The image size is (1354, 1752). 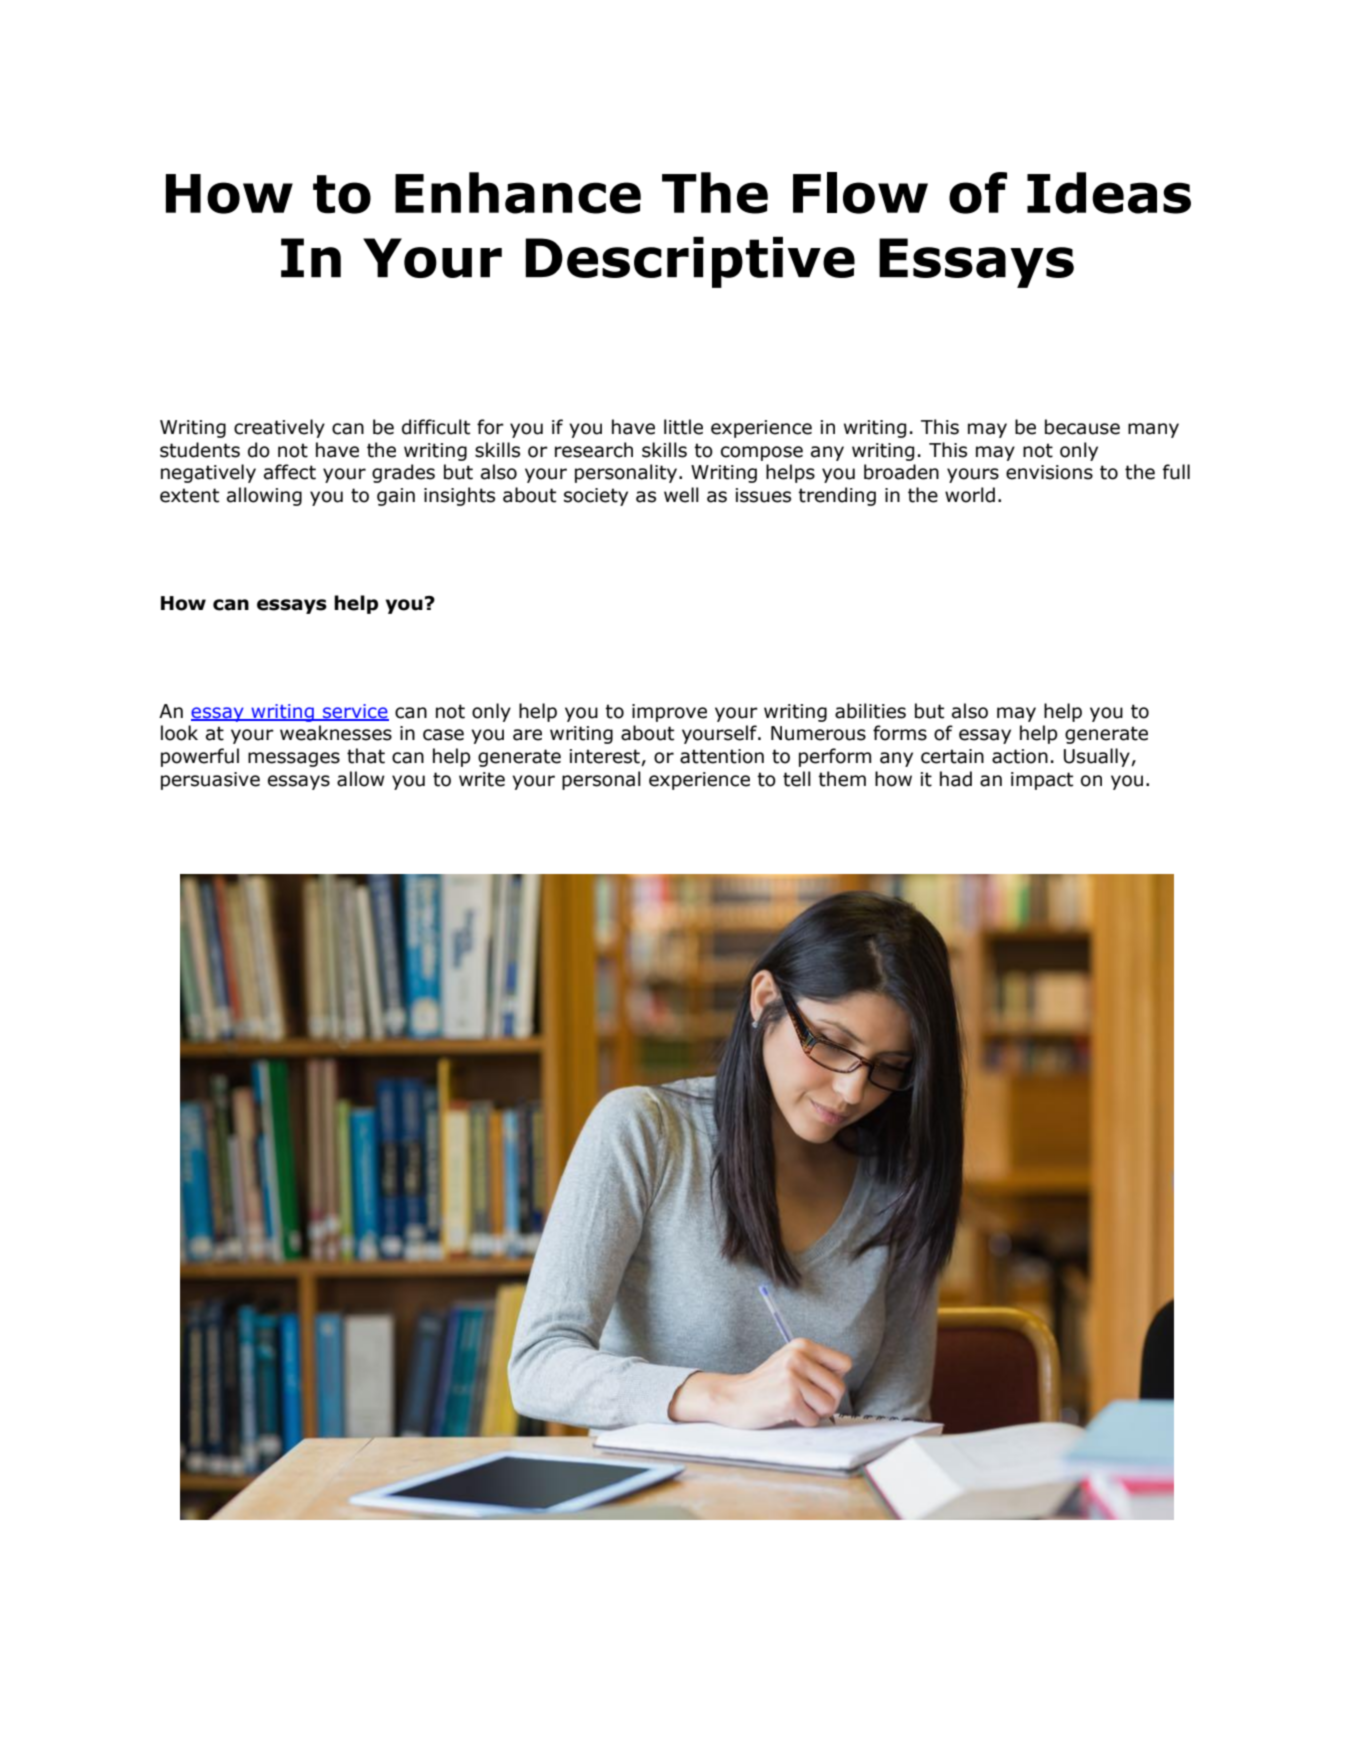 I want to click on little, so click(x=683, y=427).
